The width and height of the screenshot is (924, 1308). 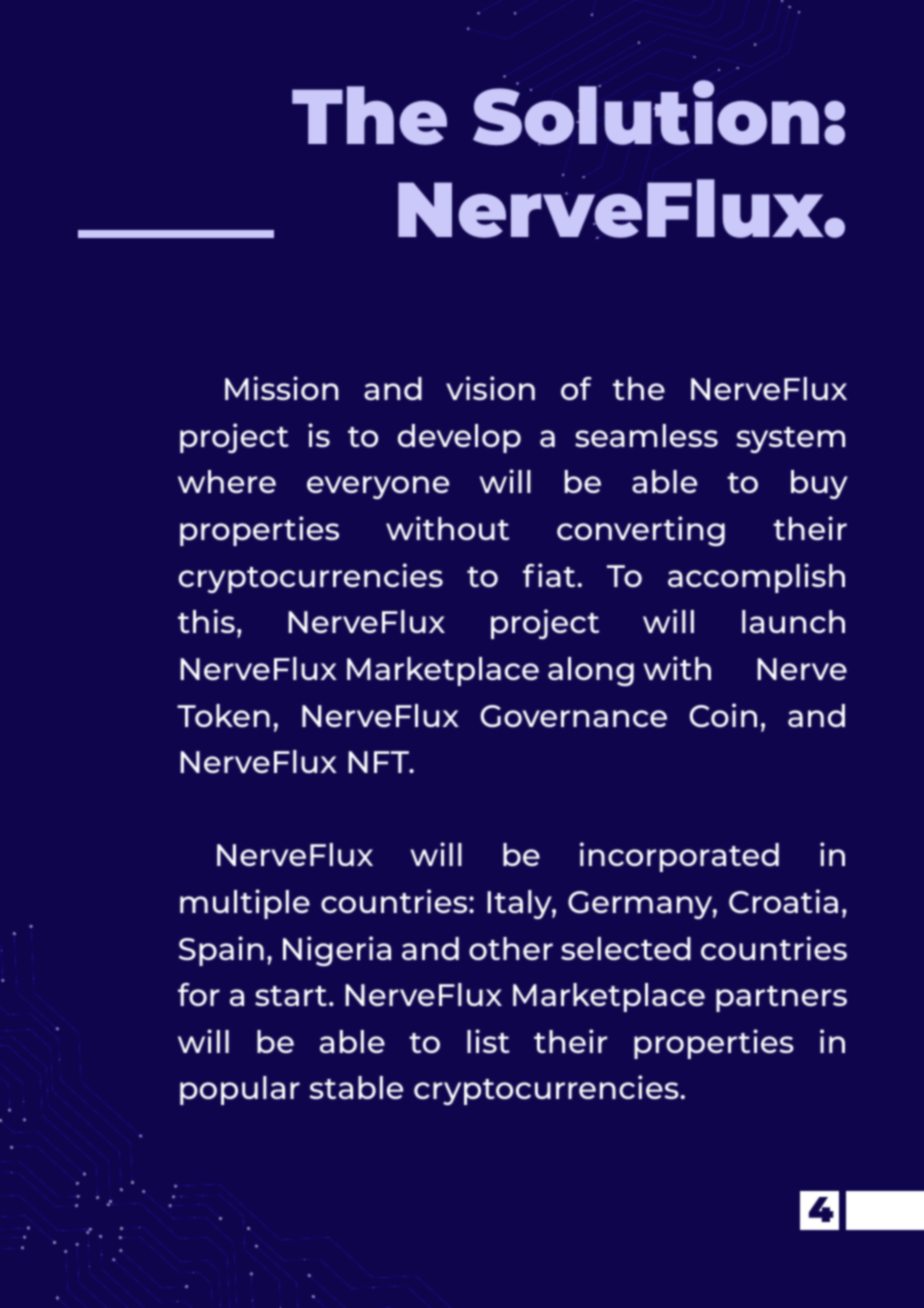 I want to click on accomplish, so click(x=756, y=578).
